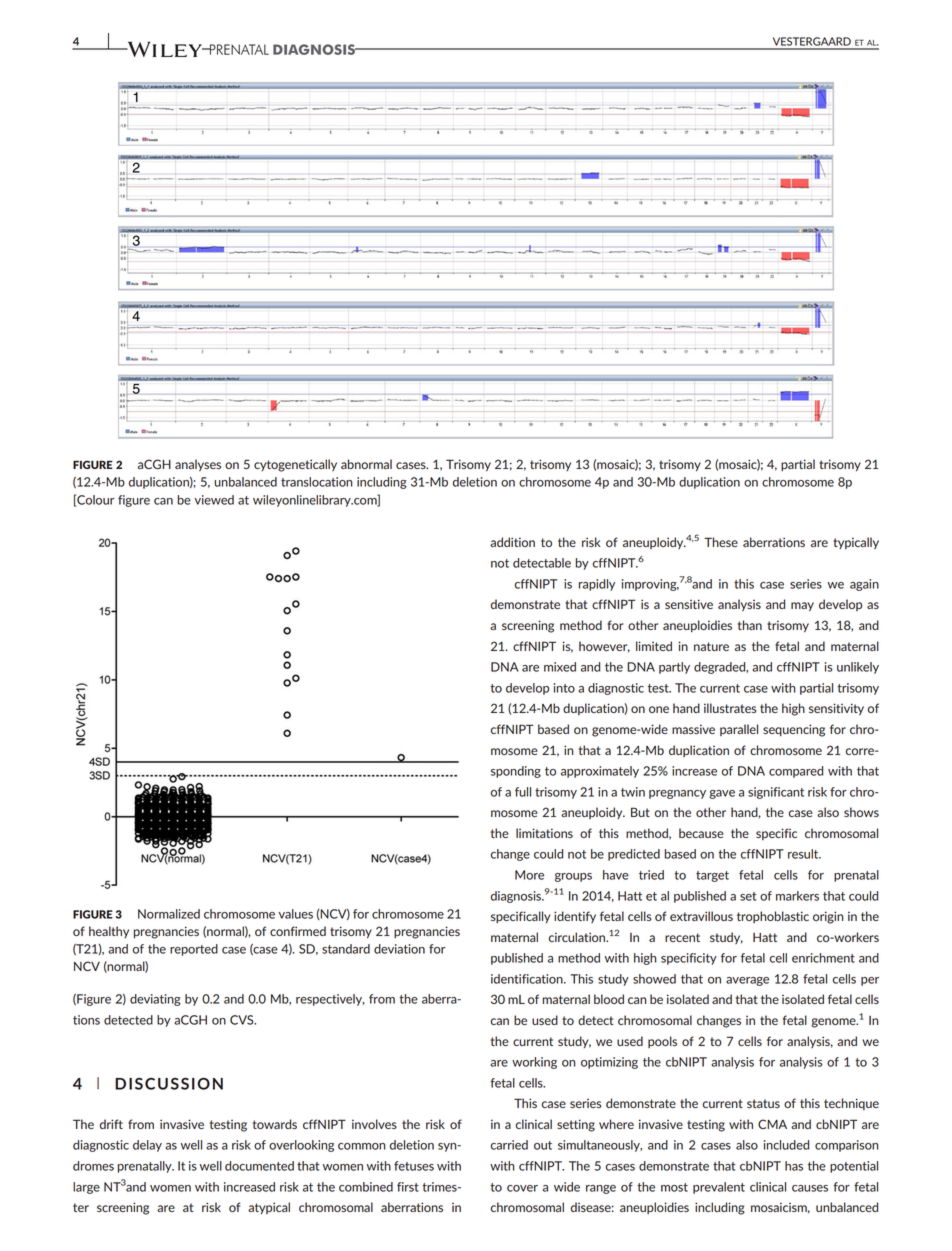 The image size is (952, 1251). I want to click on addition, so click(512, 542).
